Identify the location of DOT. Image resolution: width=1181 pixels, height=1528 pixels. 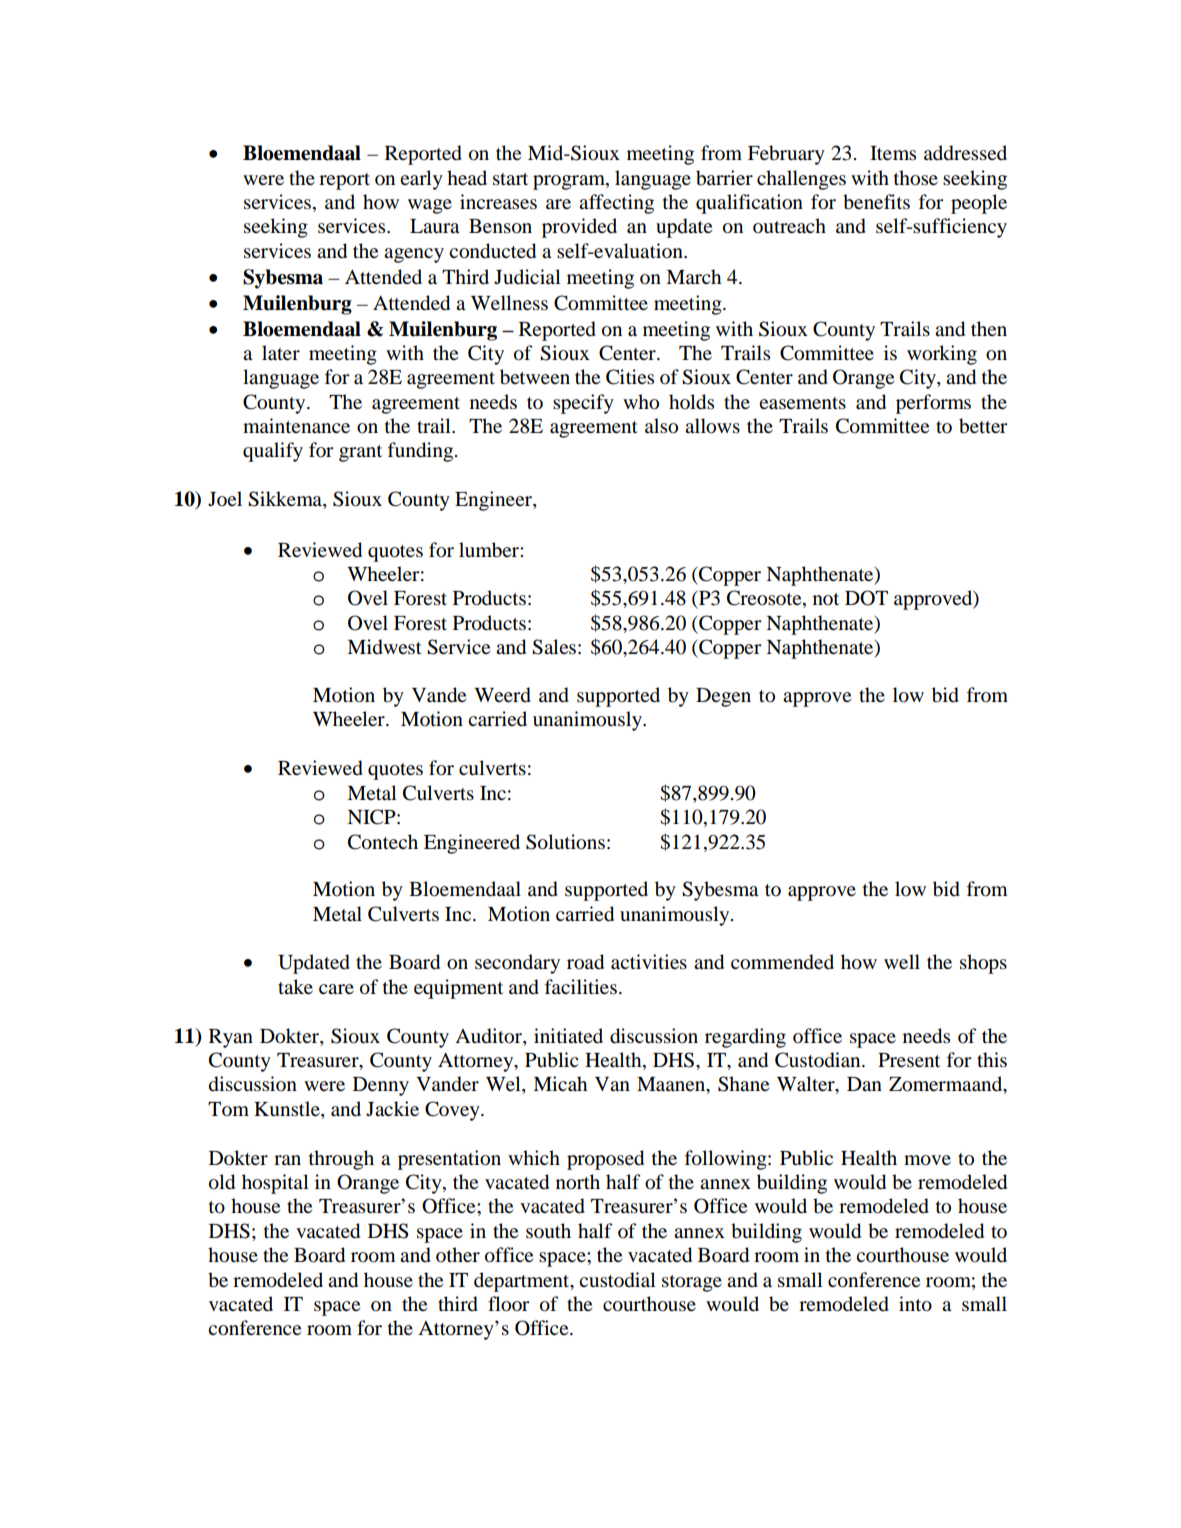
(866, 598).
